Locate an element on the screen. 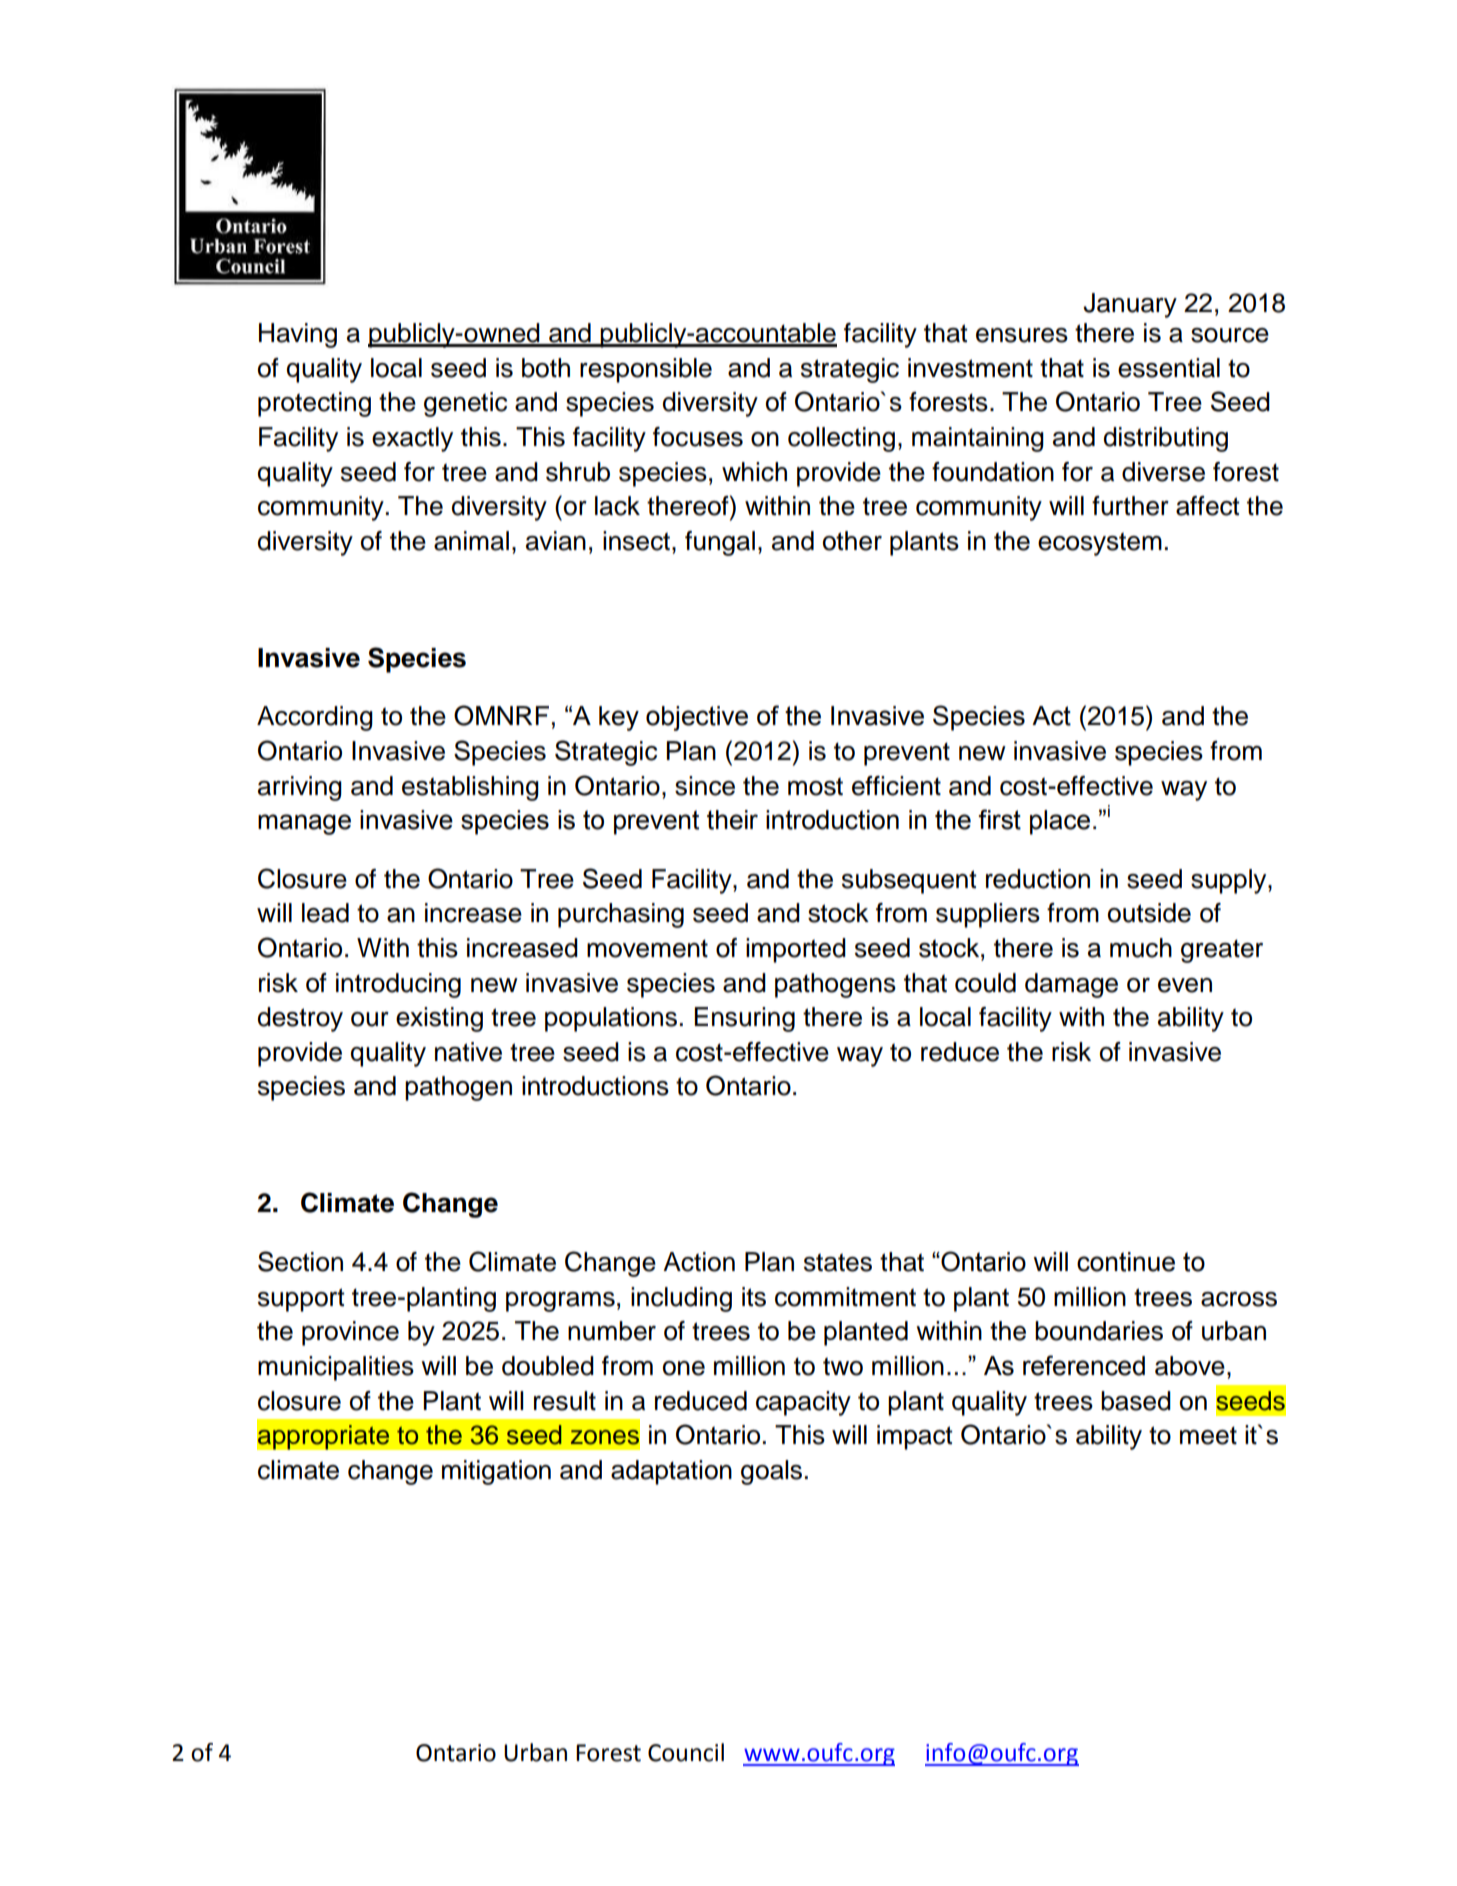 Image resolution: width=1457 pixels, height=1886 pixels. Council is located at coordinates (686, 1752).
